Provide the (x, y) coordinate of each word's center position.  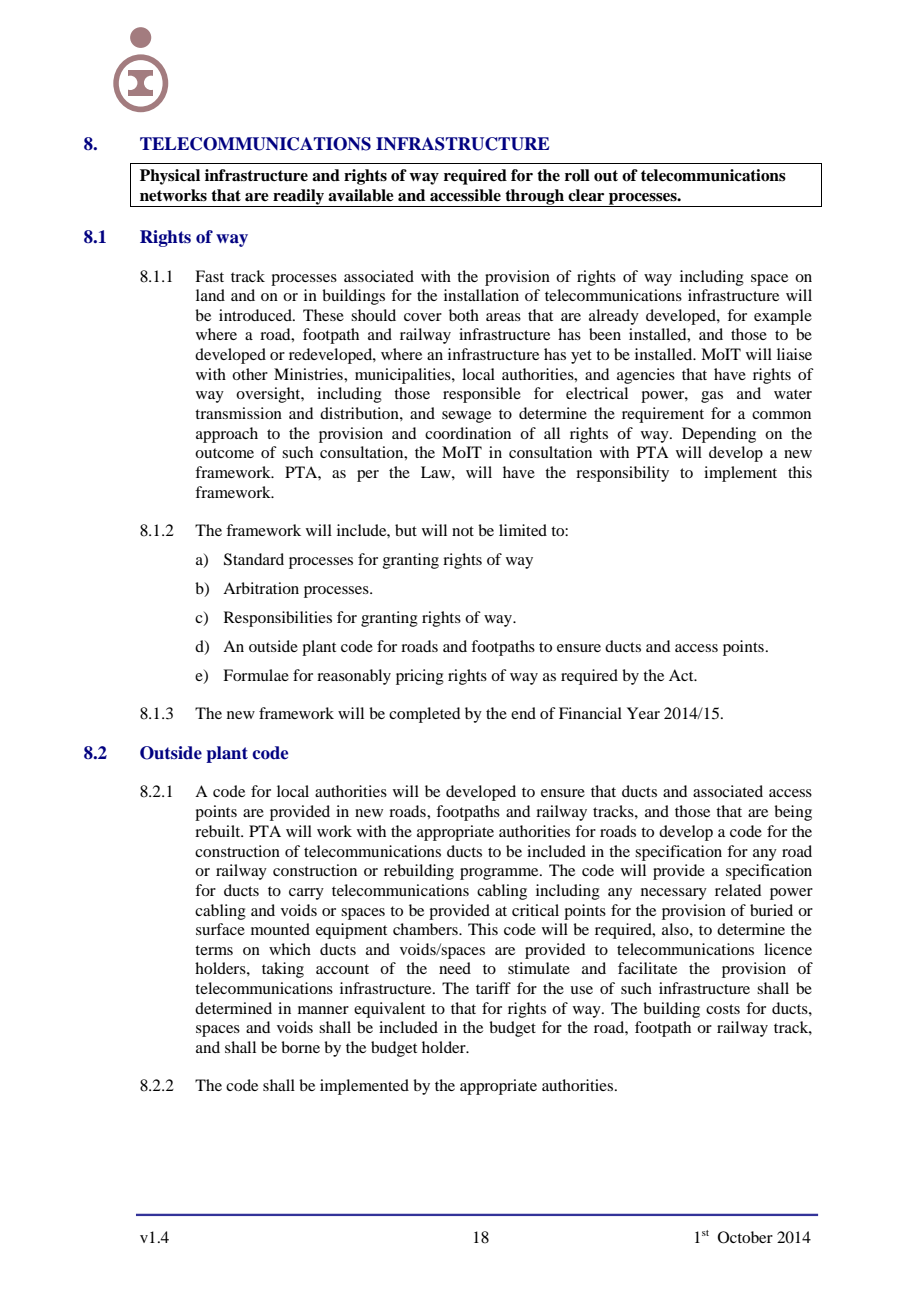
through (534, 198)
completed (424, 715)
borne (300, 1047)
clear (586, 195)
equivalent (389, 1010)
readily (298, 198)
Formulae (256, 675)
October (745, 1237)
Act (682, 675)
